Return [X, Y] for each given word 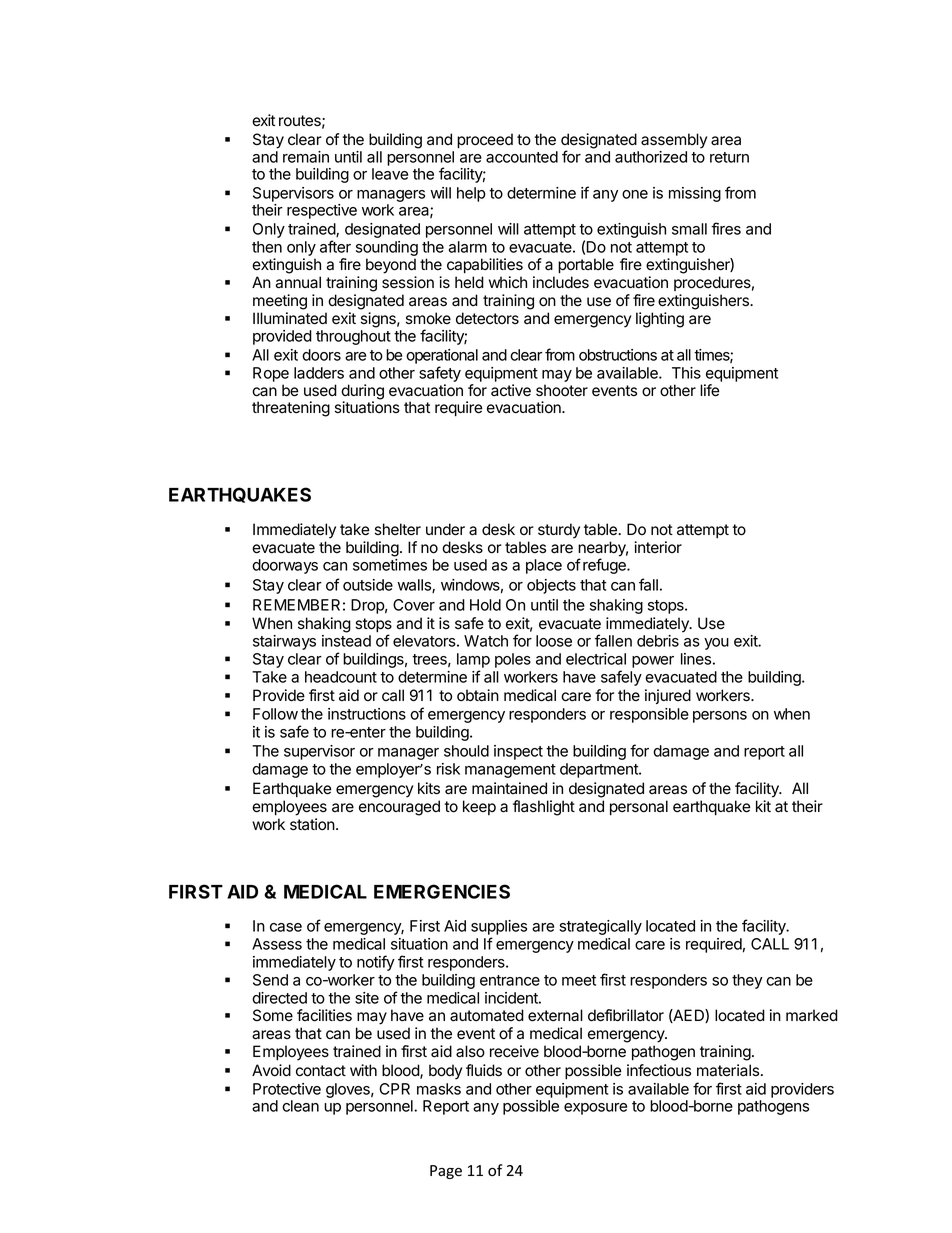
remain [306, 157]
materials [729, 1070]
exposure [595, 1109]
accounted [522, 157]
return [729, 157]
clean [300, 1106]
